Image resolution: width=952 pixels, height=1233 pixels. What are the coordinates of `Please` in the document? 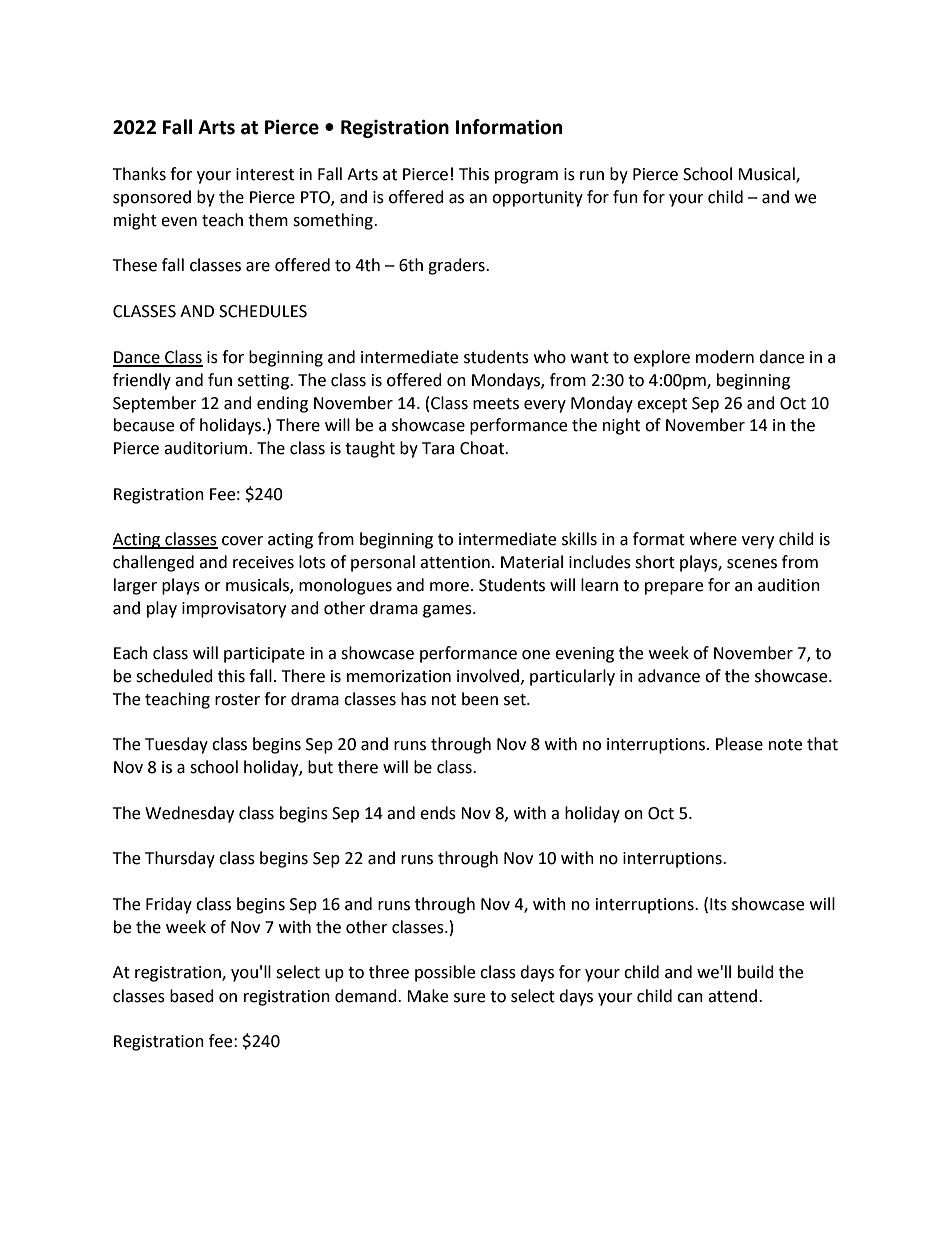 It's located at (739, 744).
